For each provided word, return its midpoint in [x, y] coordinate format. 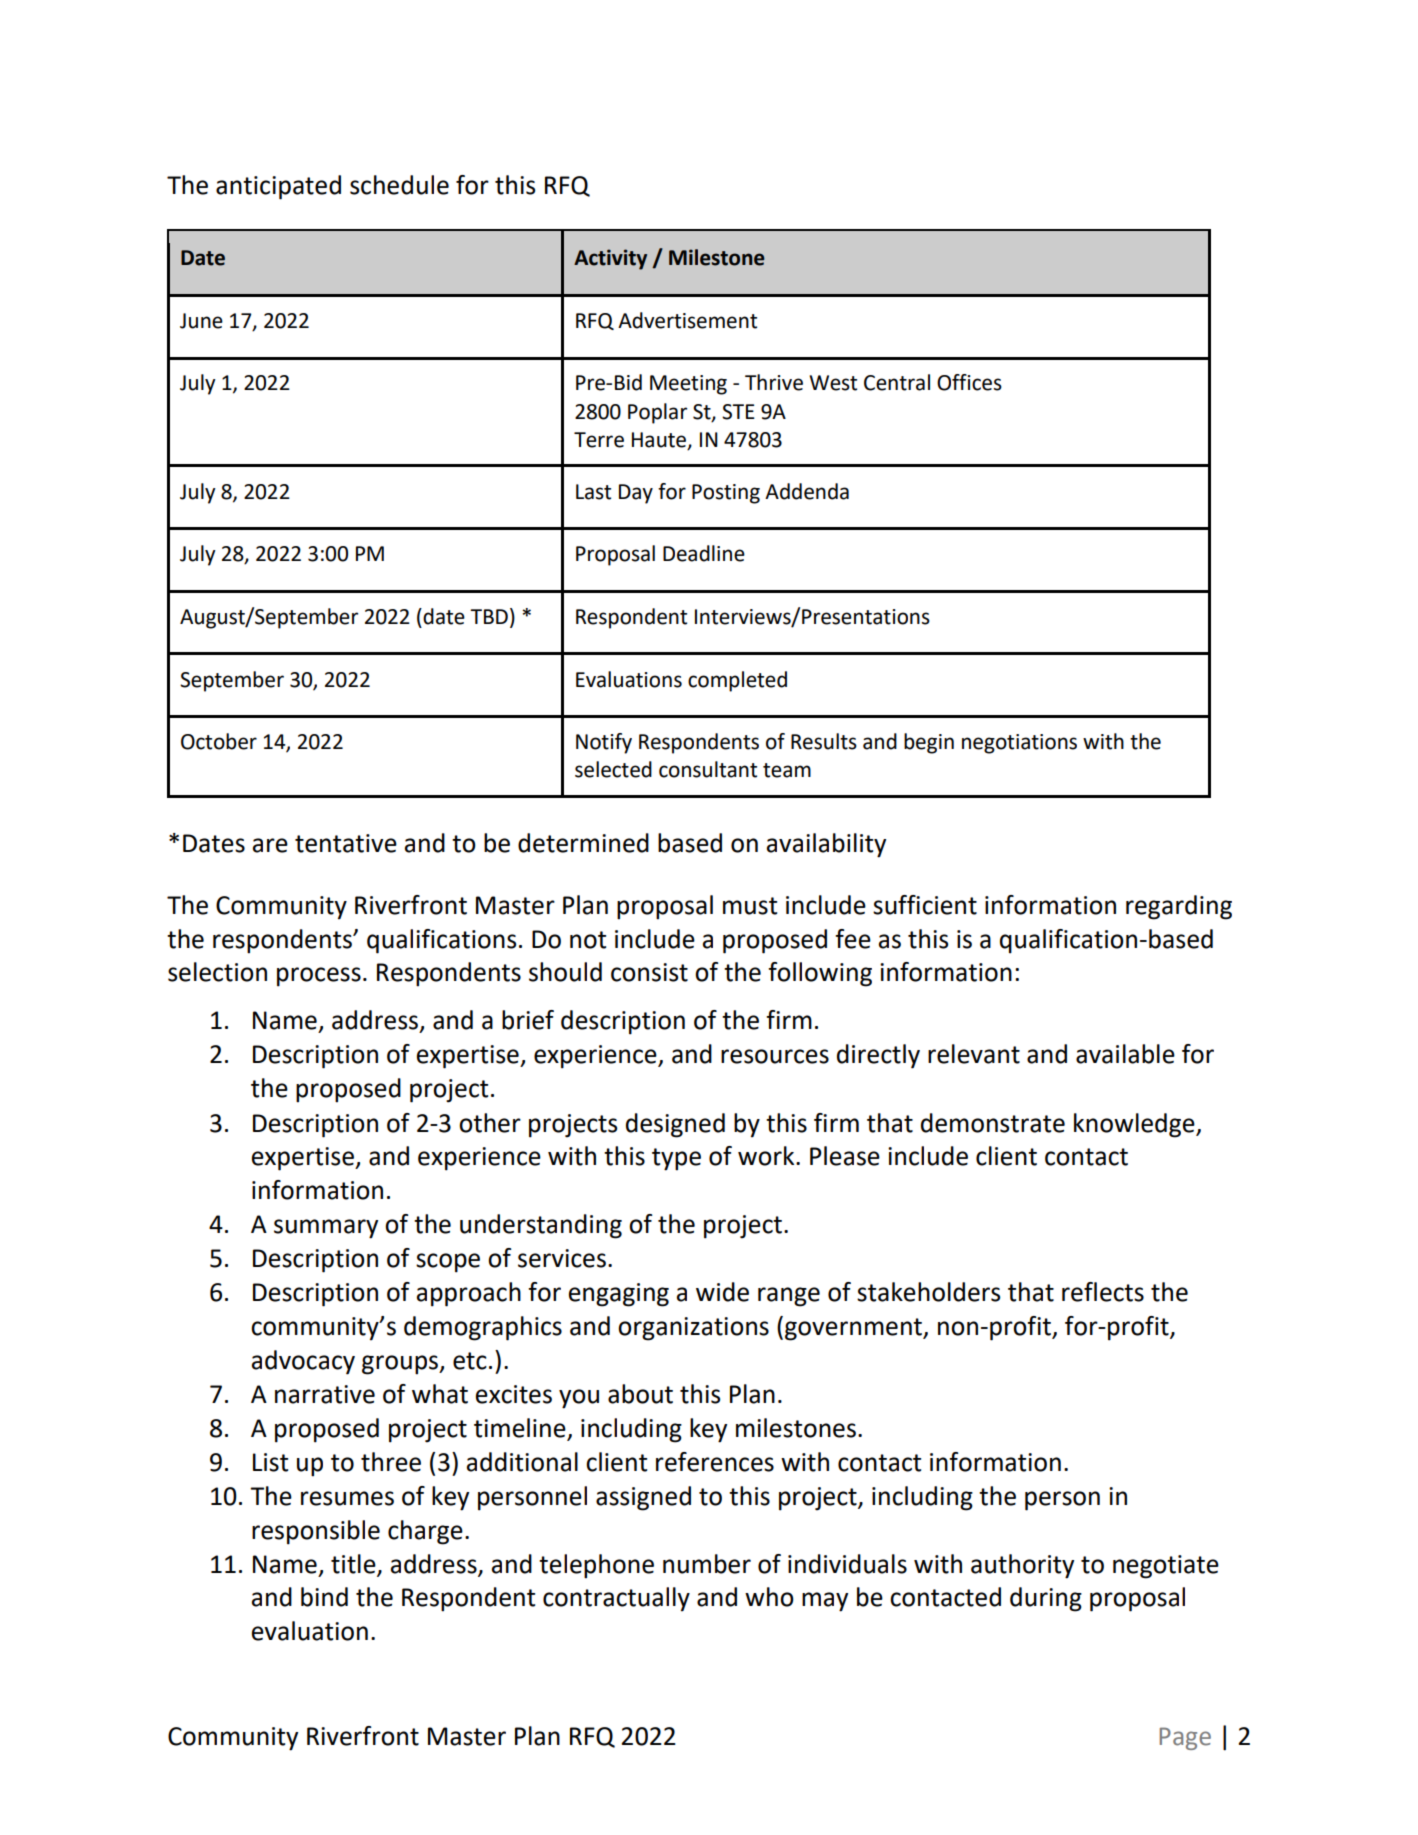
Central [897, 382]
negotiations [1019, 744]
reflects [1103, 1292]
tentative [346, 843]
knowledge [1135, 1125]
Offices [969, 382]
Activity [610, 259]
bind [324, 1597]
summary [326, 1229]
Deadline [704, 553]
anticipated [278, 187]
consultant [708, 769]
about [640, 1394]
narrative [325, 1394]
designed [675, 1125]
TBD [489, 616]
